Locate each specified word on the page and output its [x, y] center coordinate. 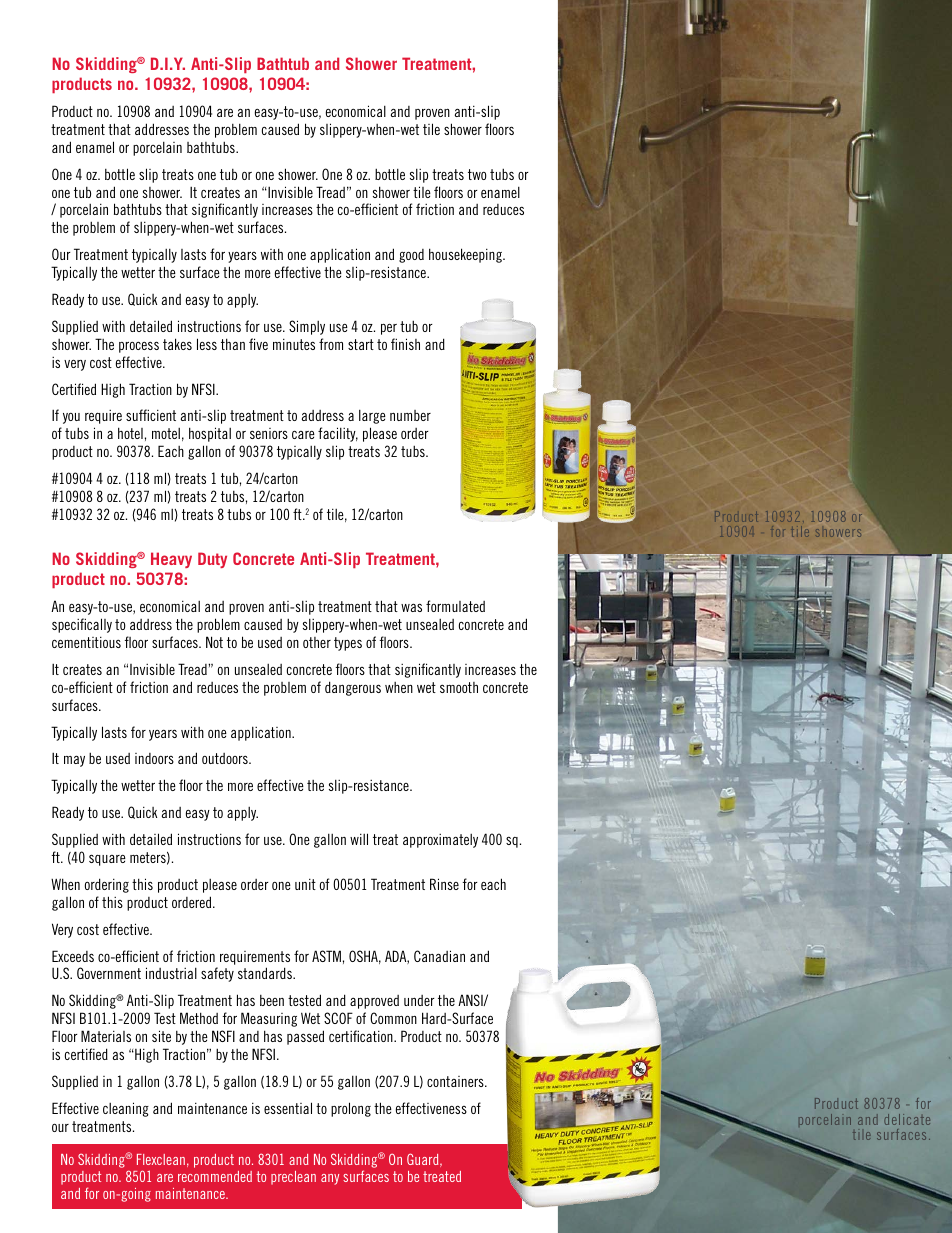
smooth [459, 687]
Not [214, 642]
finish [405, 344]
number [410, 415]
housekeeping [466, 255]
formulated [455, 606]
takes [177, 344]
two [477, 174]
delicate [907, 1119]
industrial [171, 973]
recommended [215, 1176]
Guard [424, 1160]
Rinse [444, 884]
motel [166, 433]
